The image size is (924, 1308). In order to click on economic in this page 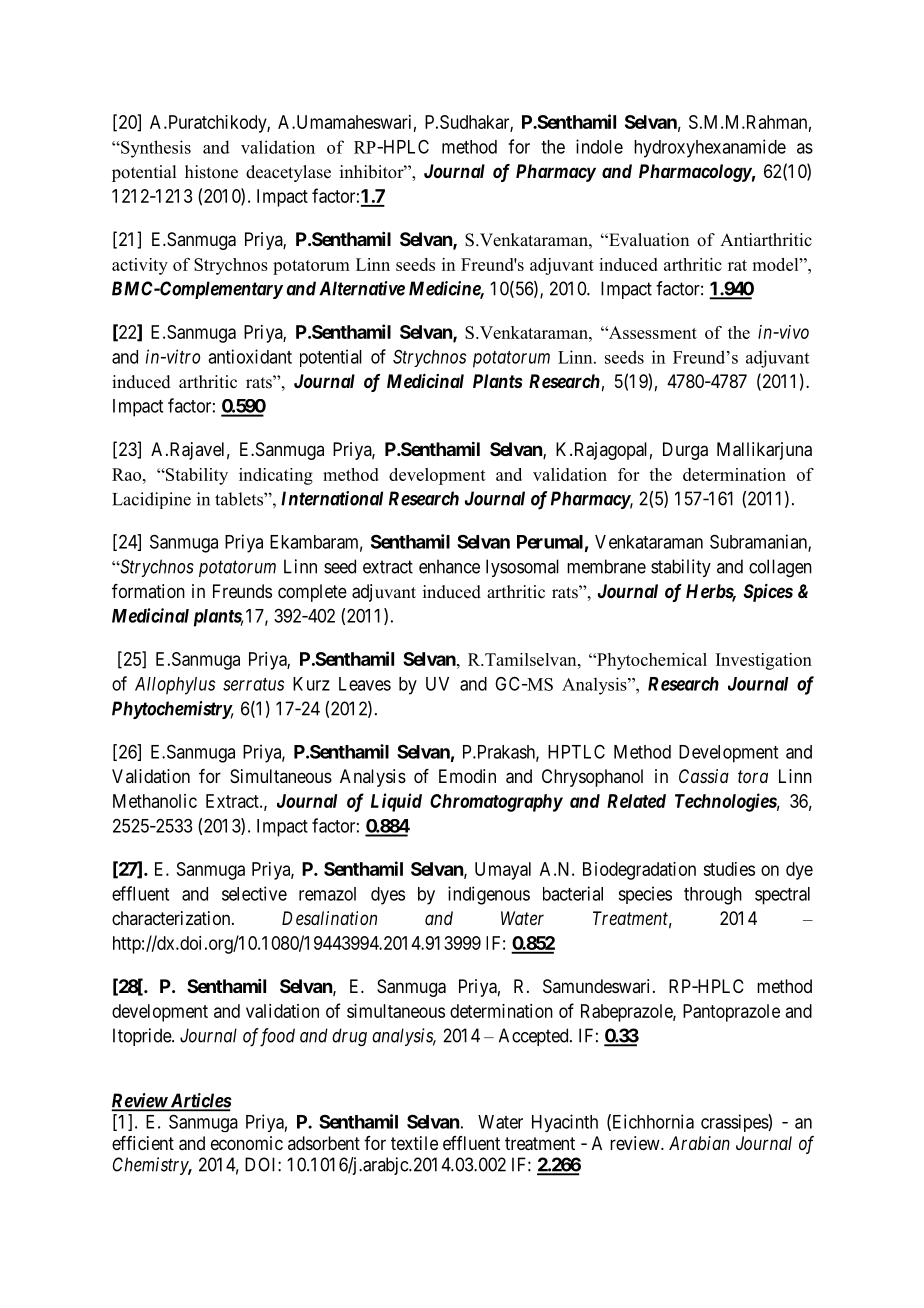, I will do `click(247, 1143)`.
